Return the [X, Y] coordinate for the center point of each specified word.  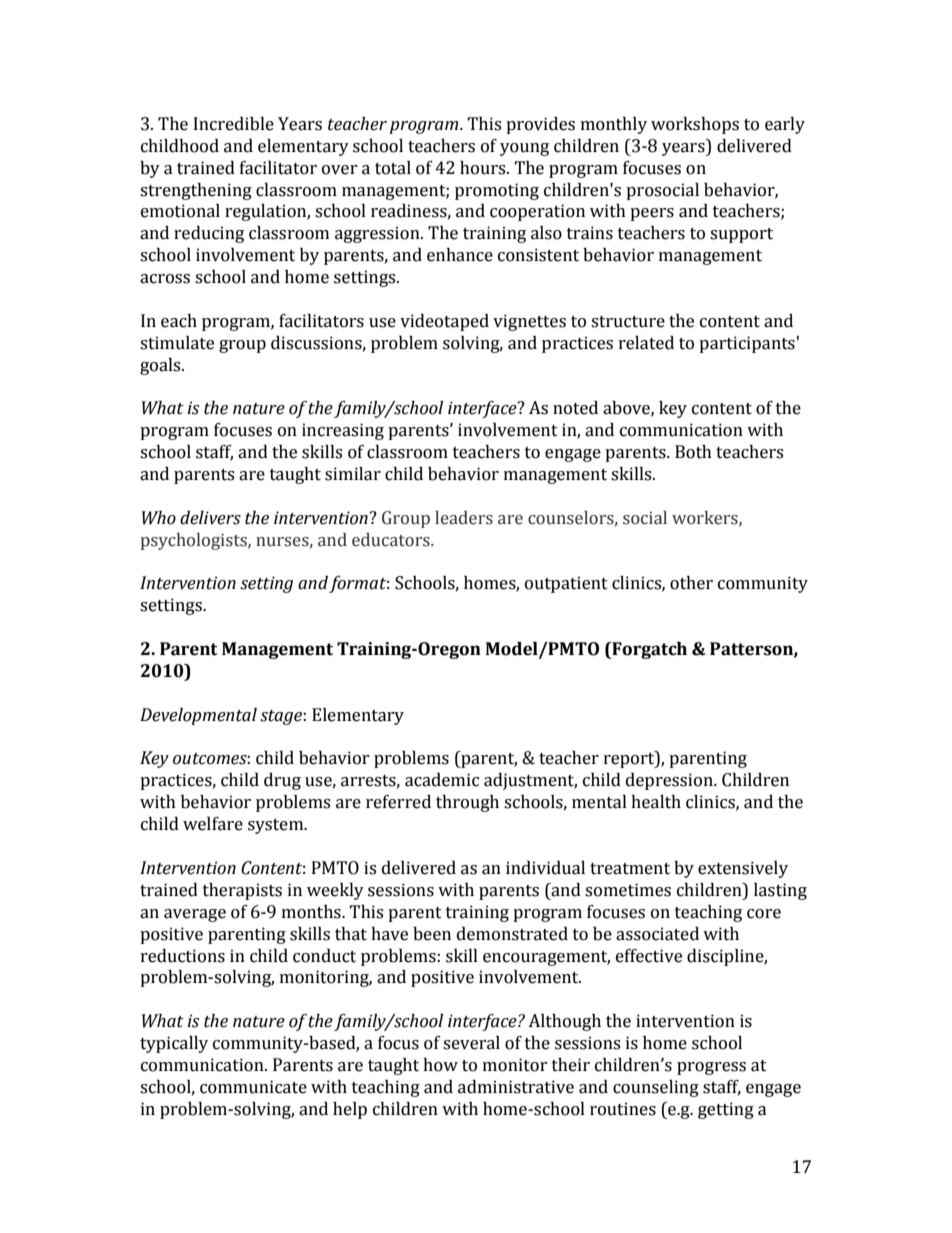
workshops [695, 125]
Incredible [234, 124]
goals [161, 366]
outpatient [566, 584]
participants [747, 344]
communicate [253, 1087]
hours [484, 168]
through [467, 803]
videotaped [444, 322]
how [440, 1065]
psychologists [195, 541]
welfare [213, 824]
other [691, 583]
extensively [743, 869]
